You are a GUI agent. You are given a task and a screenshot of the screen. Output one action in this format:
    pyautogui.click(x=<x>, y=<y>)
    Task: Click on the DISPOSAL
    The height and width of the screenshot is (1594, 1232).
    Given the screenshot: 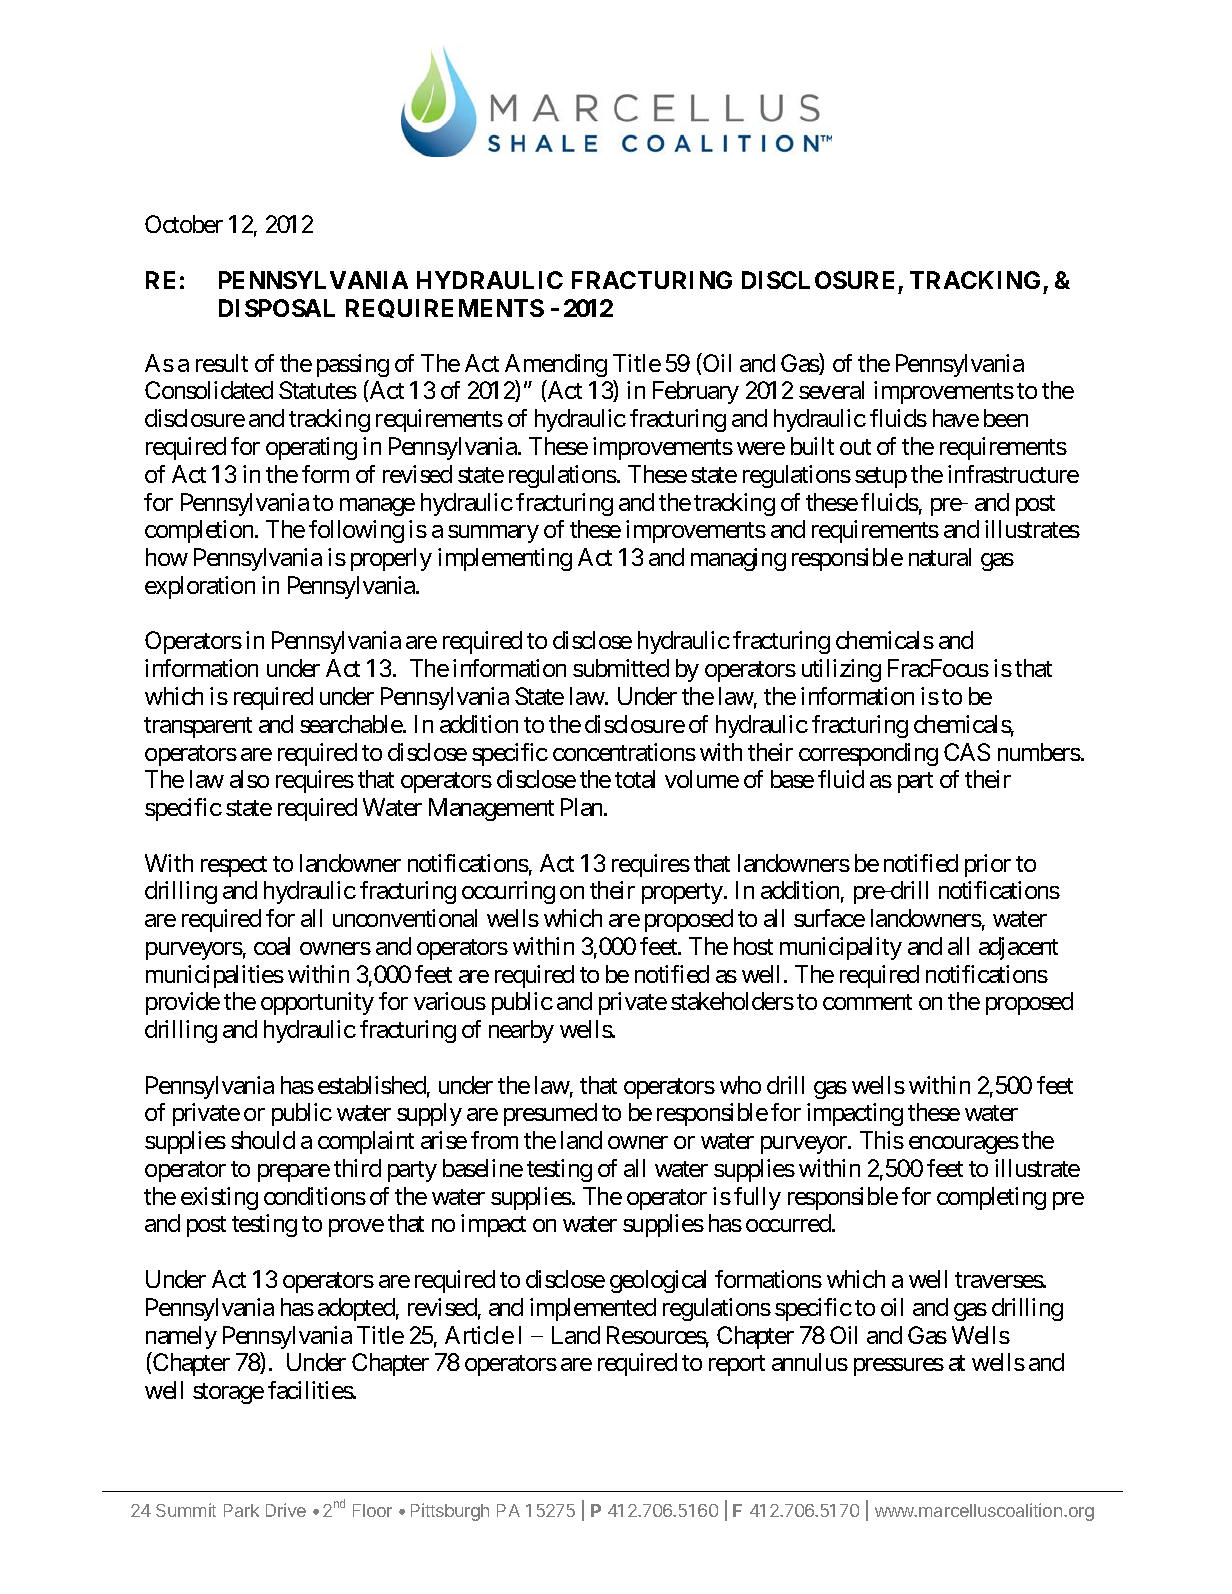 What is the action you would take?
    pyautogui.click(x=277, y=308)
